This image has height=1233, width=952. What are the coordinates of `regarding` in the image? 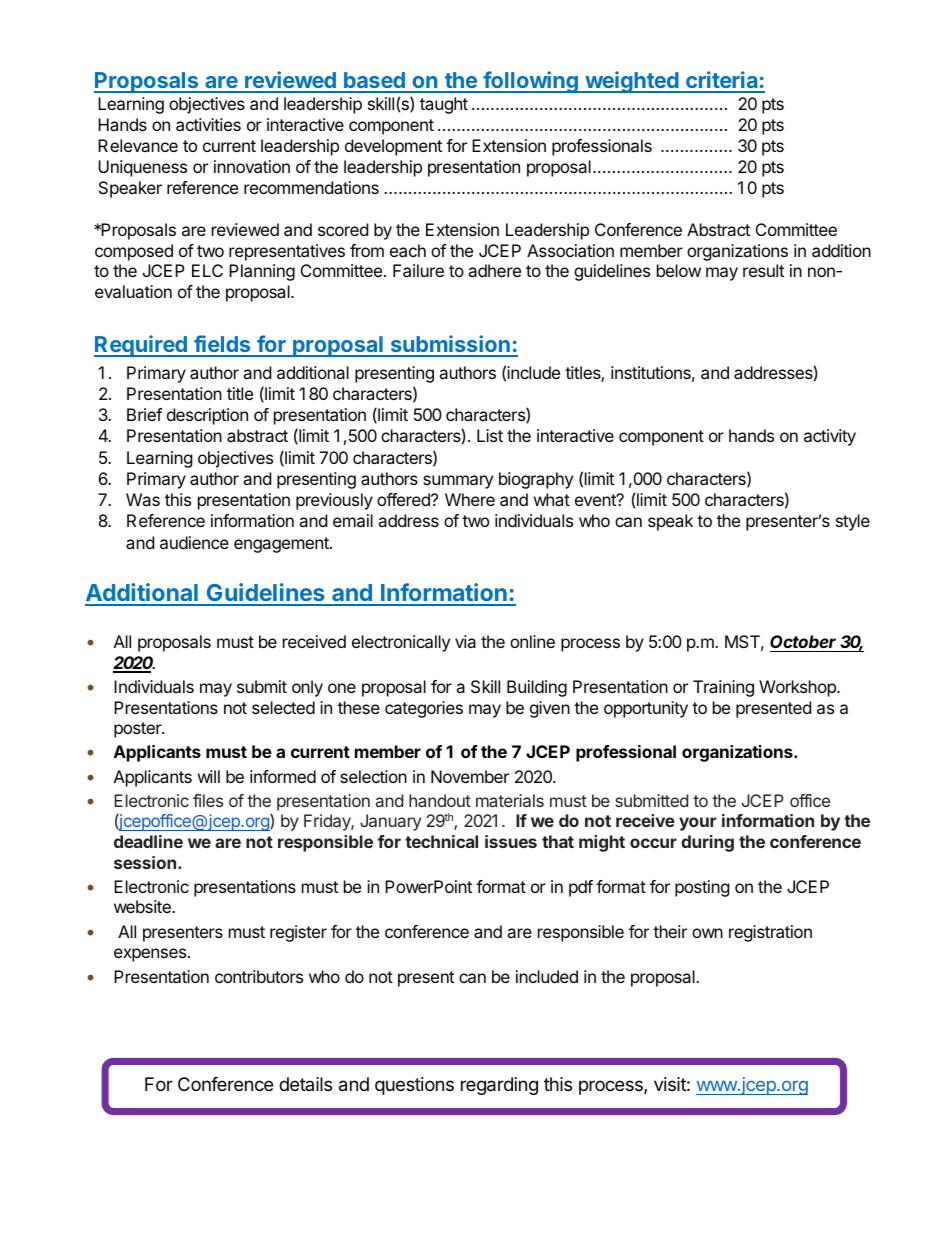 It's located at (499, 1086).
